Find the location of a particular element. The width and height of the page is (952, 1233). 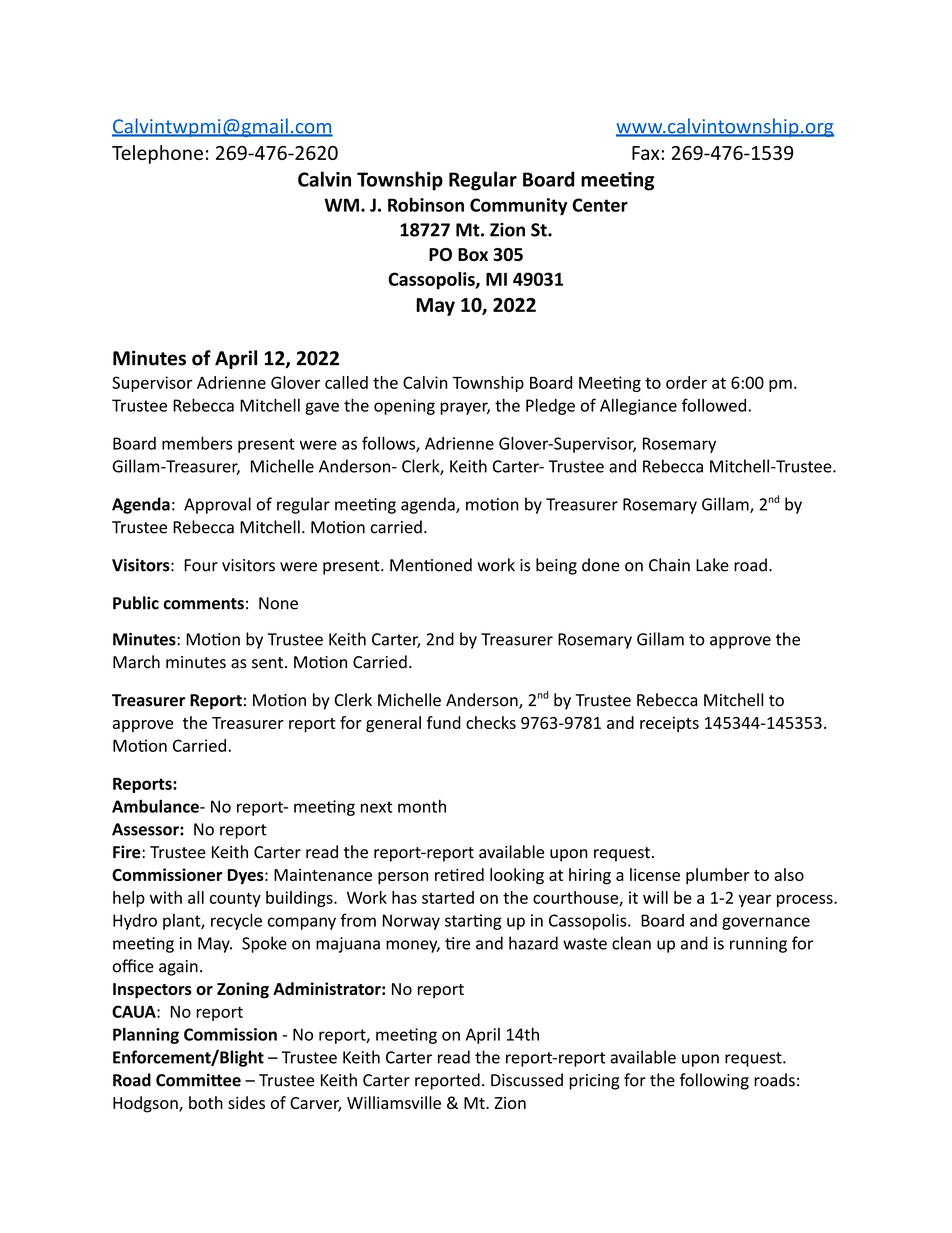

followed is located at coordinates (714, 405).
